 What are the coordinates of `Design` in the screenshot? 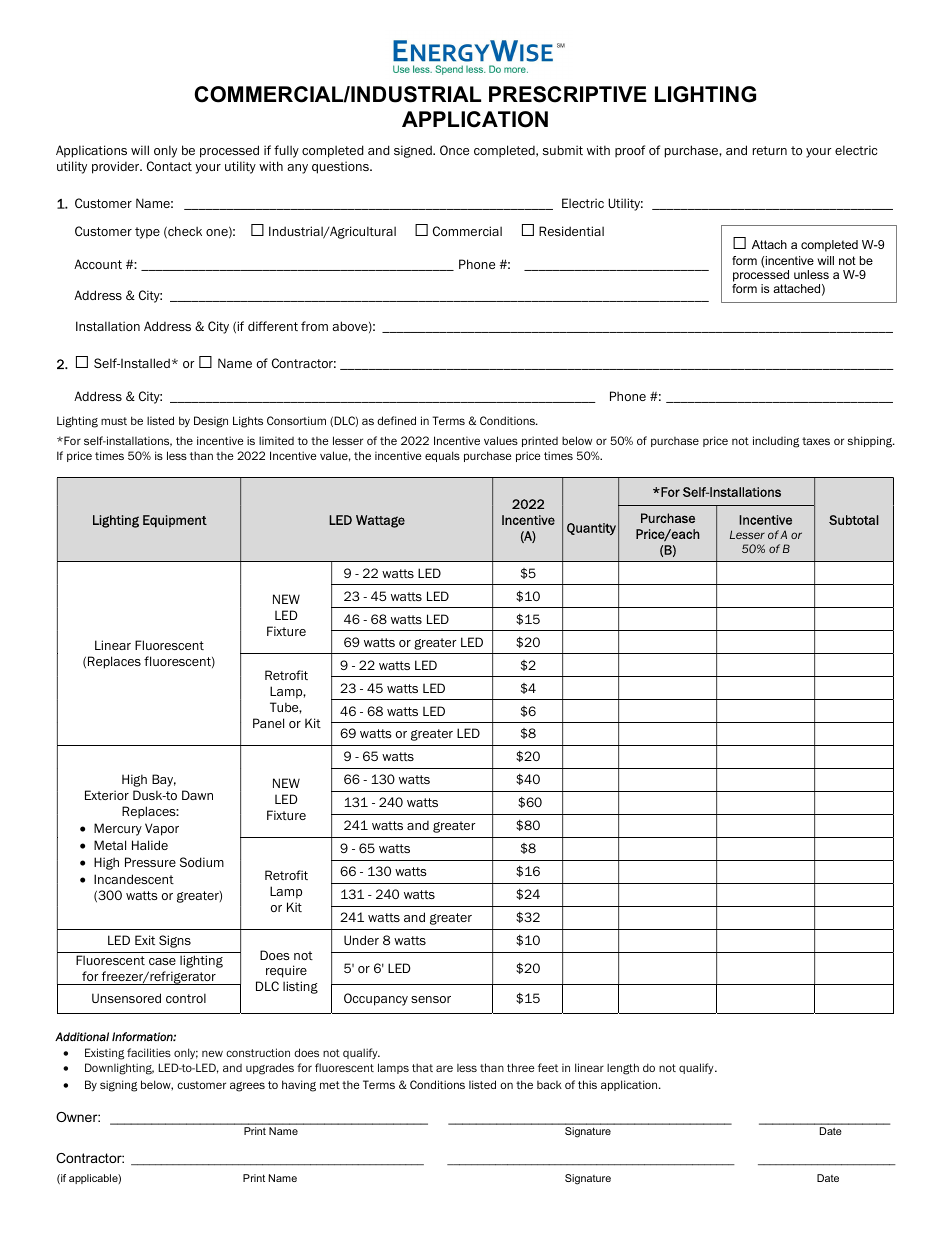 It's located at (211, 422).
